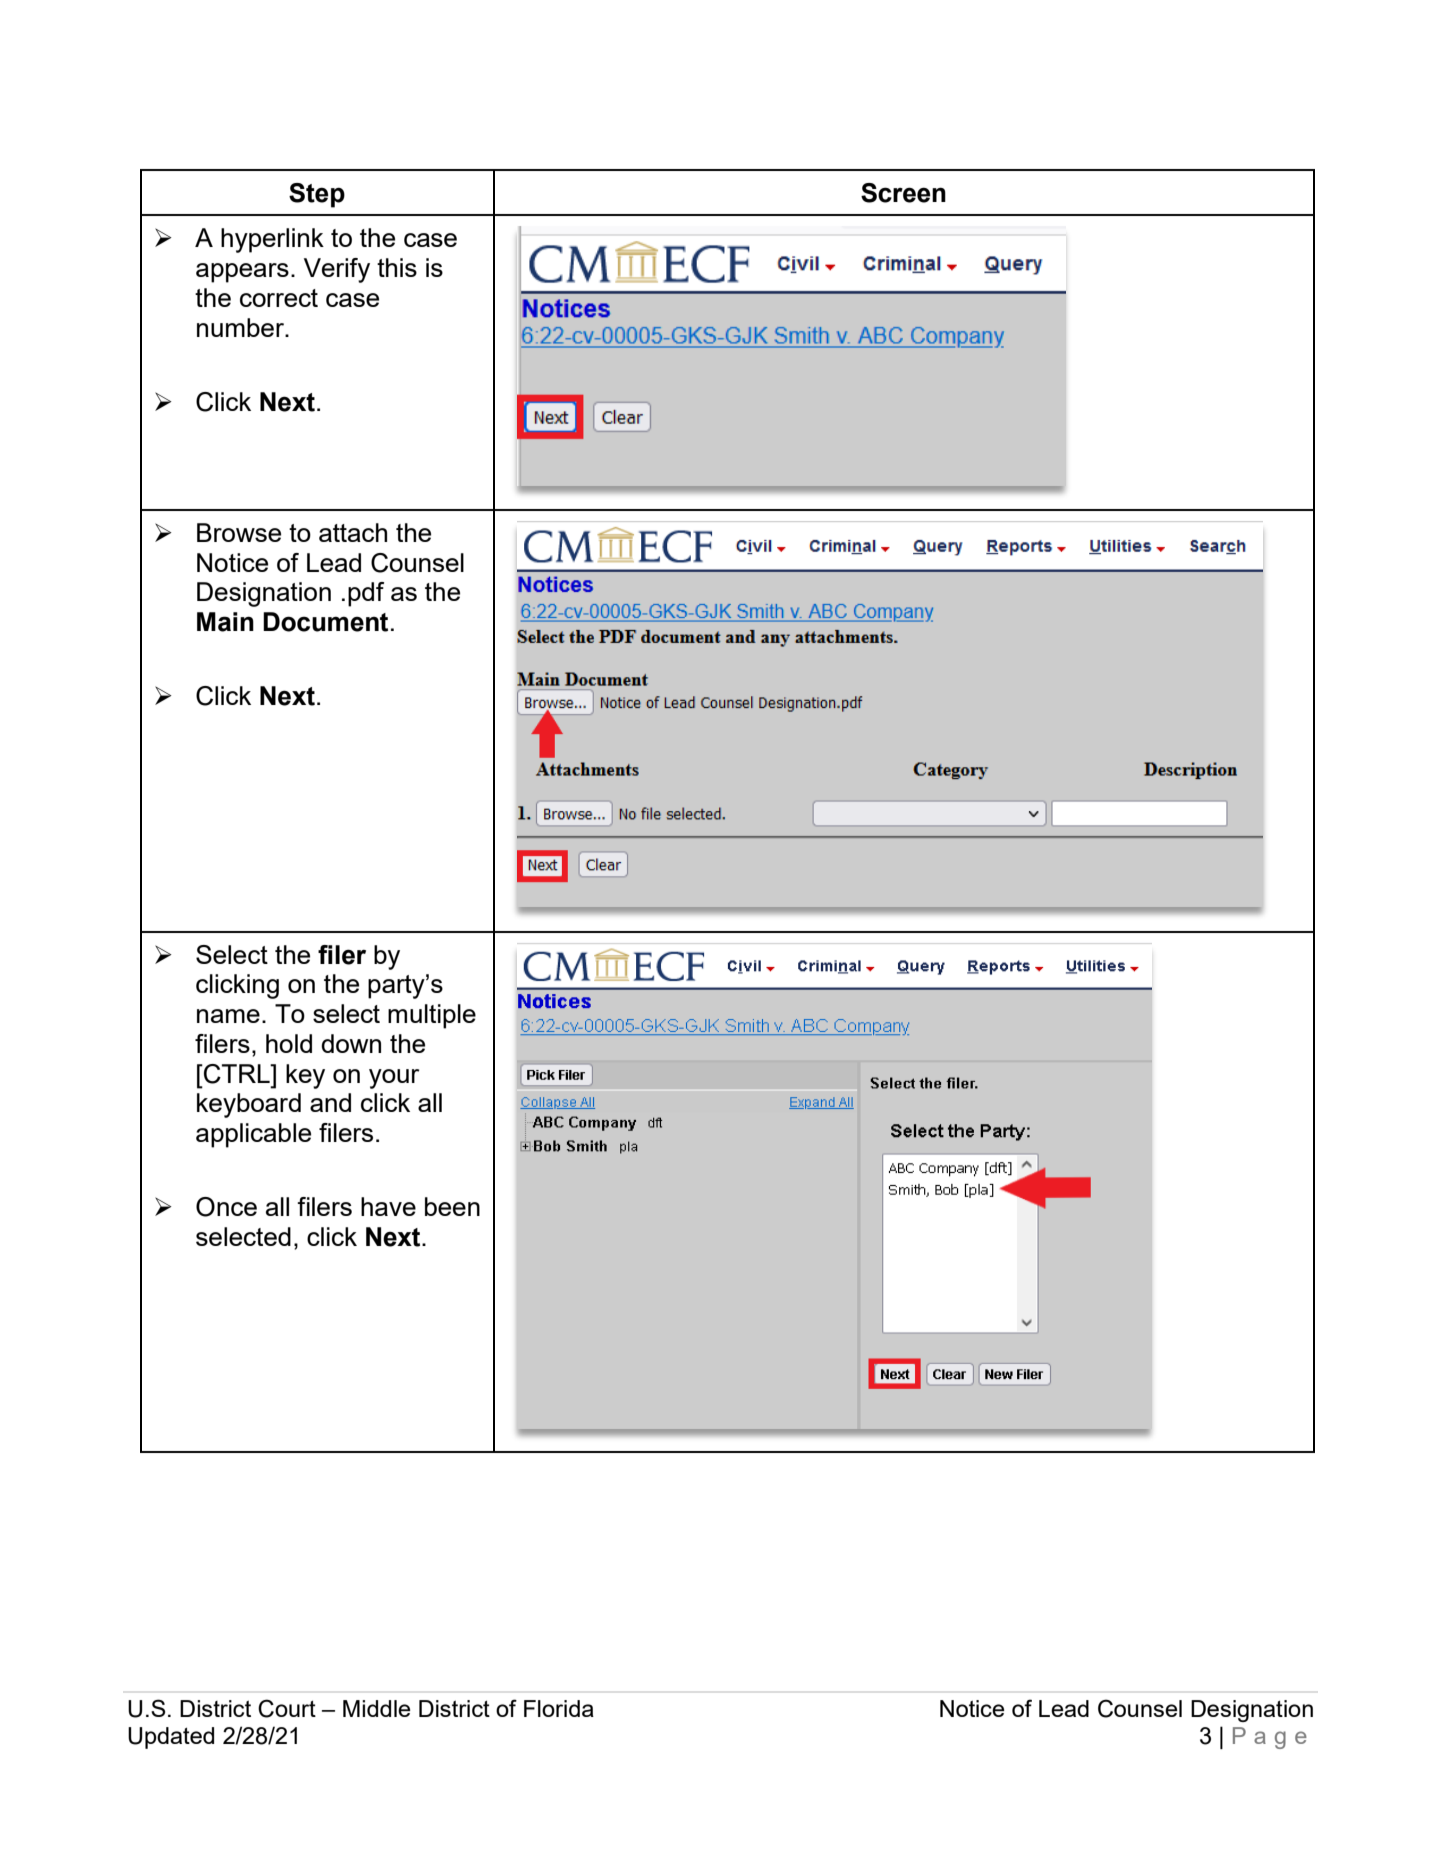 The height and width of the screenshot is (1866, 1442). I want to click on hyperlink, so click(272, 240).
